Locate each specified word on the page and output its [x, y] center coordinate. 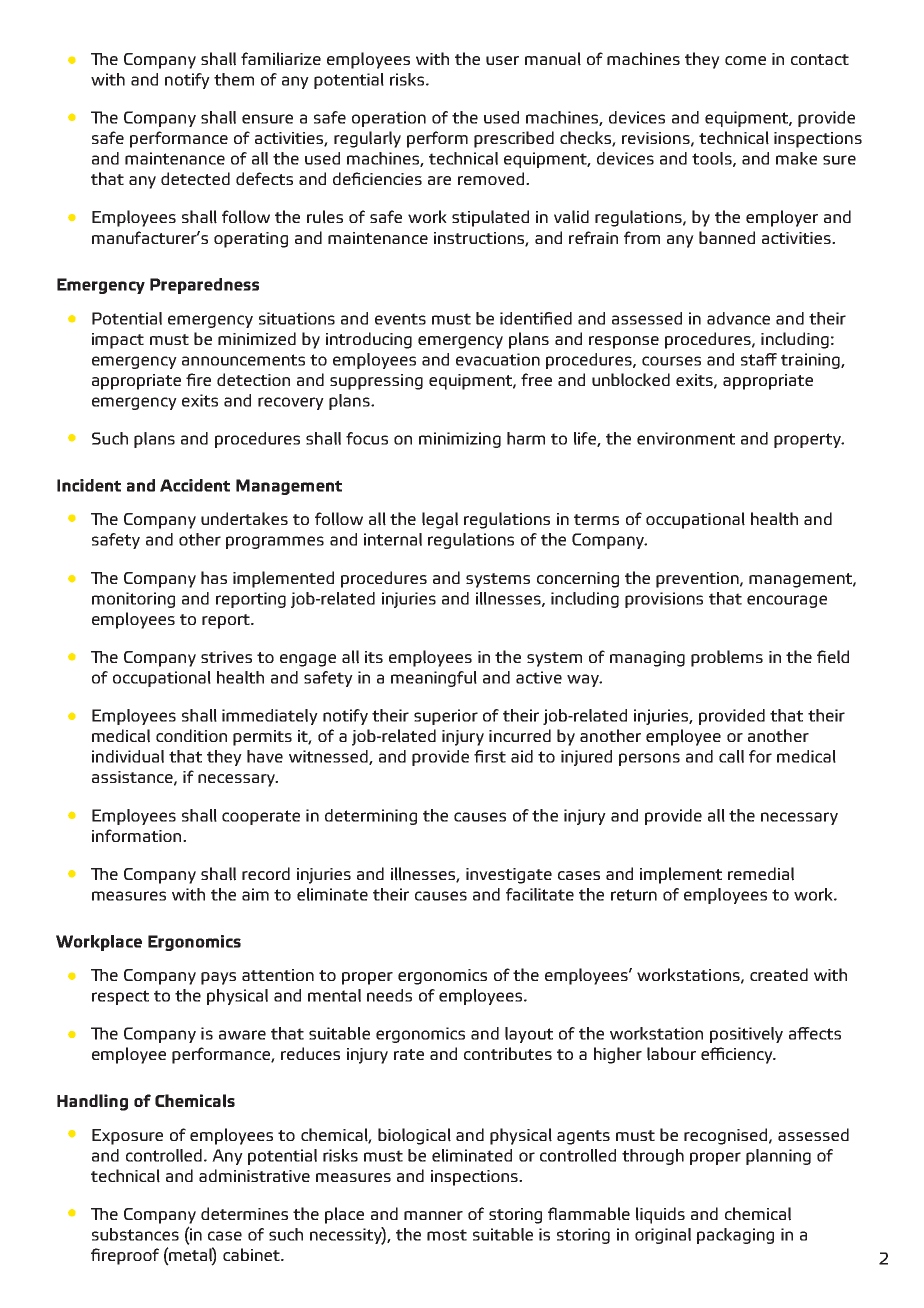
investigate [509, 876]
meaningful [434, 679]
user [502, 60]
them [234, 79]
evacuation [498, 359]
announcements [243, 360]
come [745, 60]
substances [135, 1234]
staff [759, 359]
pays [218, 978]
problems [727, 658]
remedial [761, 874]
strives [226, 657]
